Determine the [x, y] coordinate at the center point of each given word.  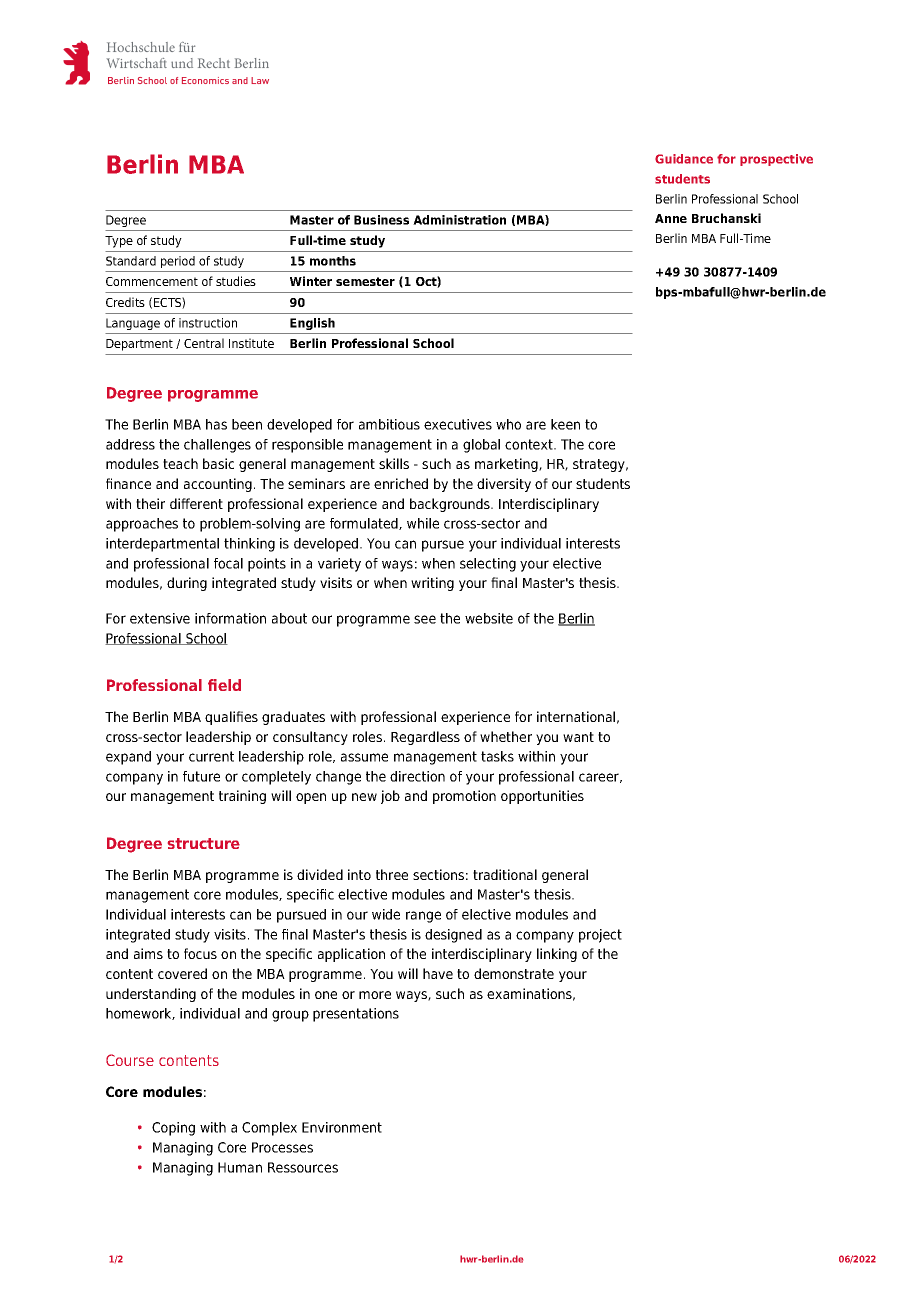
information [230, 618]
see [425, 619]
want [578, 737]
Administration [459, 220]
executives [458, 424]
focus [200, 953]
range [423, 917]
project [600, 936]
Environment [342, 1127]
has [216, 424]
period [178, 262]
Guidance [684, 159]
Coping [173, 1129]
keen [565, 424]
